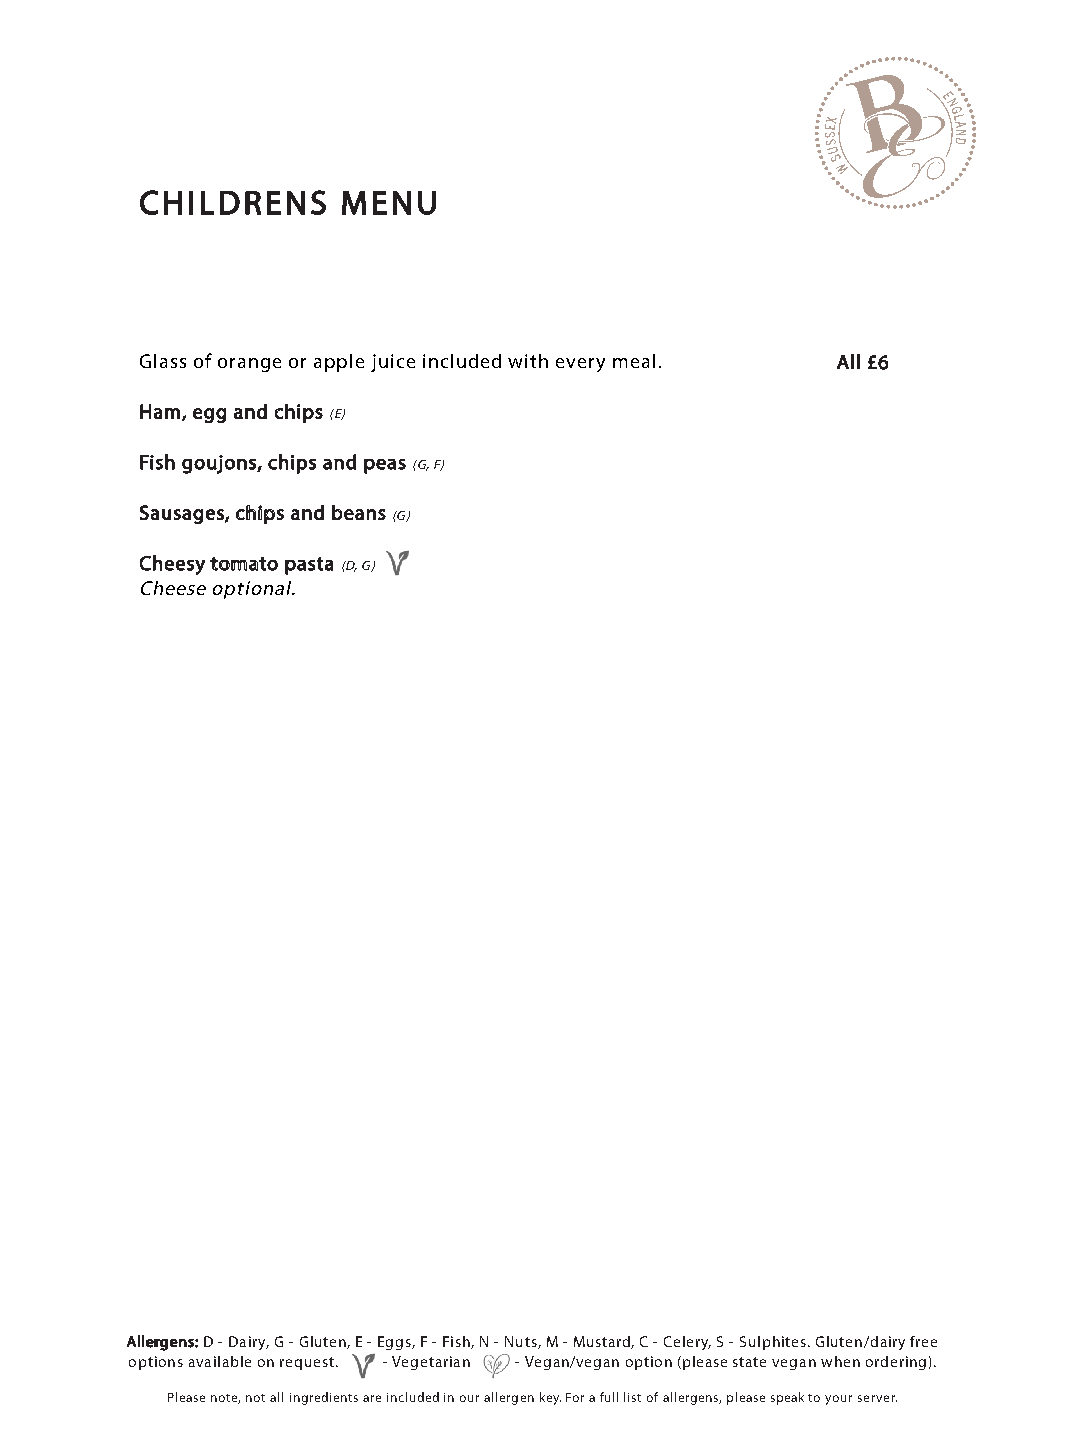 The width and height of the page is (1065, 1443). I want to click on with, so click(528, 361).
